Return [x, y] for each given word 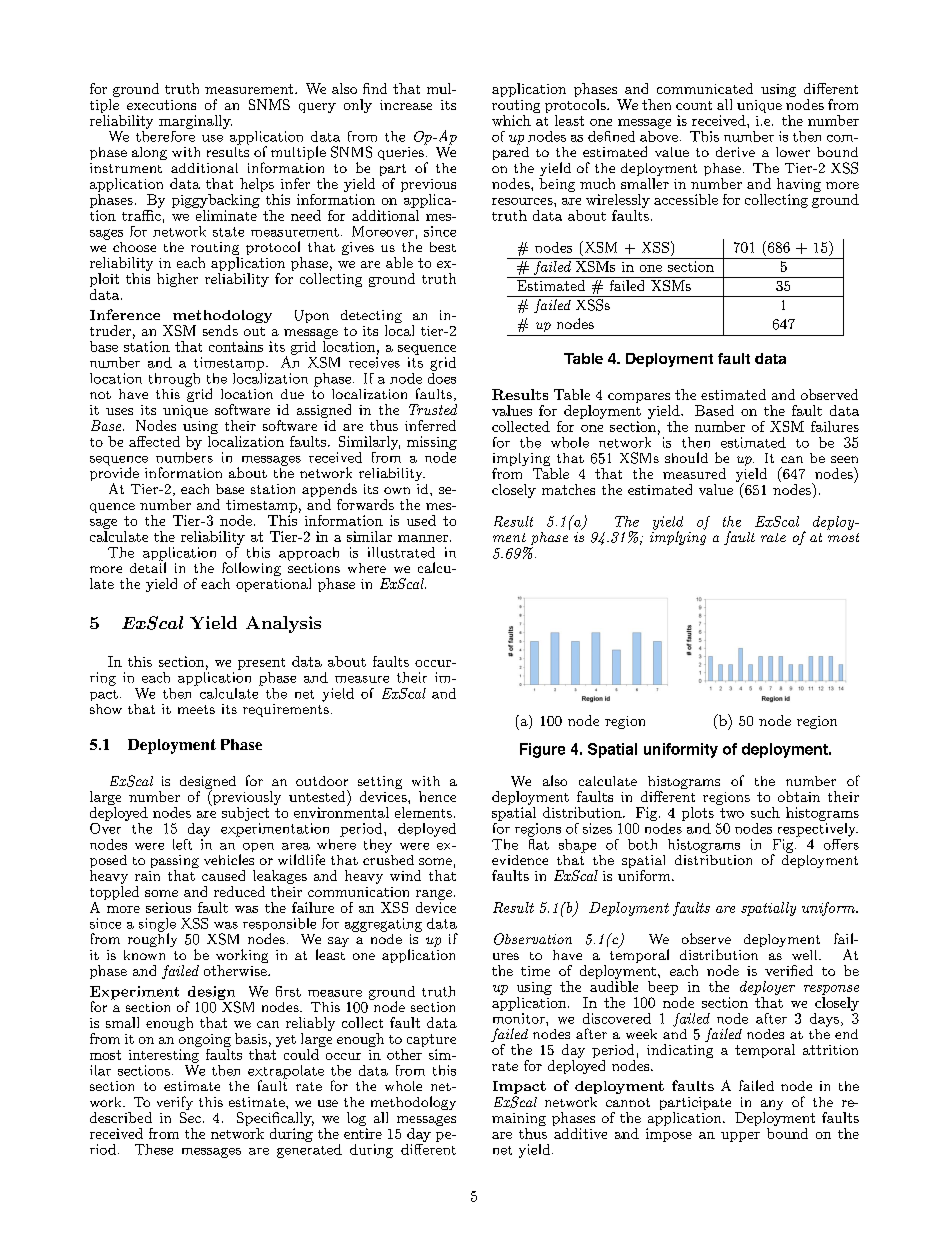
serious [168, 907]
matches [568, 489]
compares [639, 398]
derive [735, 152]
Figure [542, 750]
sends [220, 330]
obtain [799, 796]
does [442, 377]
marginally [195, 122]
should [686, 457]
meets [196, 709]
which [511, 120]
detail [148, 566]
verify [175, 1104]
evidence [520, 860]
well [806, 955]
